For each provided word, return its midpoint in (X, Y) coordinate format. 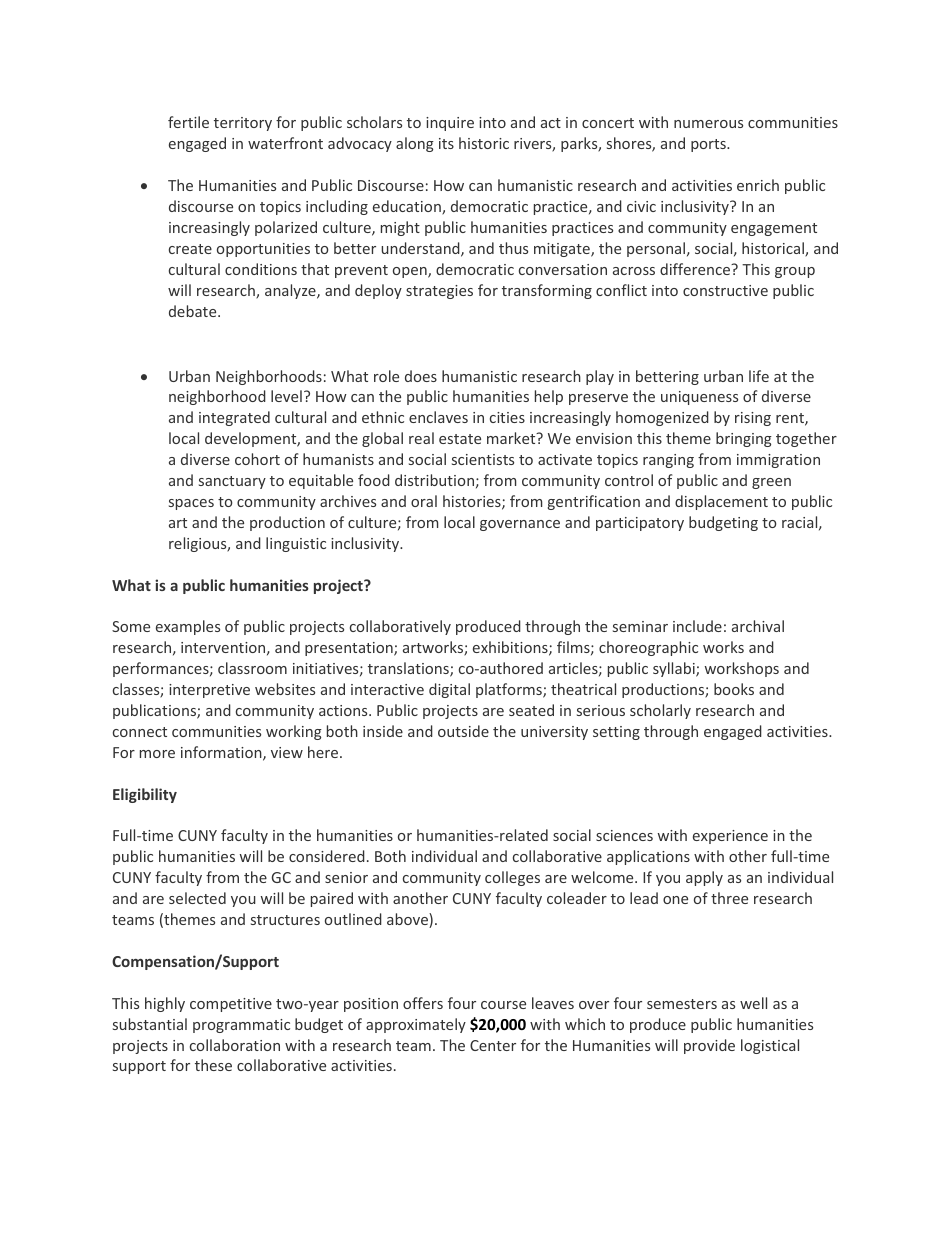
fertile (188, 122)
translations (409, 669)
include (697, 626)
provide (709, 1046)
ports (709, 145)
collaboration (235, 1045)
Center (493, 1045)
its (446, 143)
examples (188, 627)
